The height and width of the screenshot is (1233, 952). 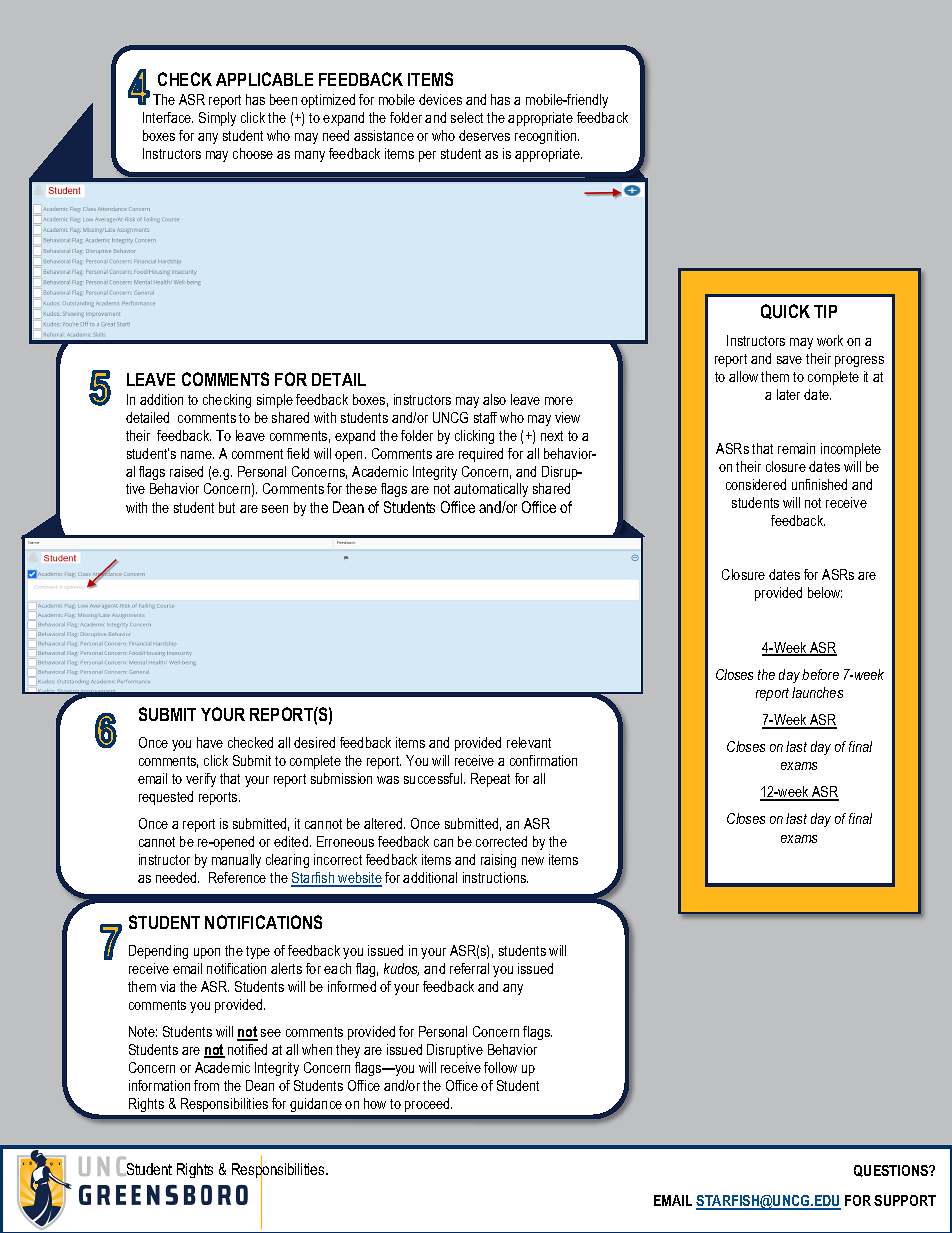 What do you see at coordinates (206, 1085) in the screenshot?
I see `from` at bounding box center [206, 1085].
